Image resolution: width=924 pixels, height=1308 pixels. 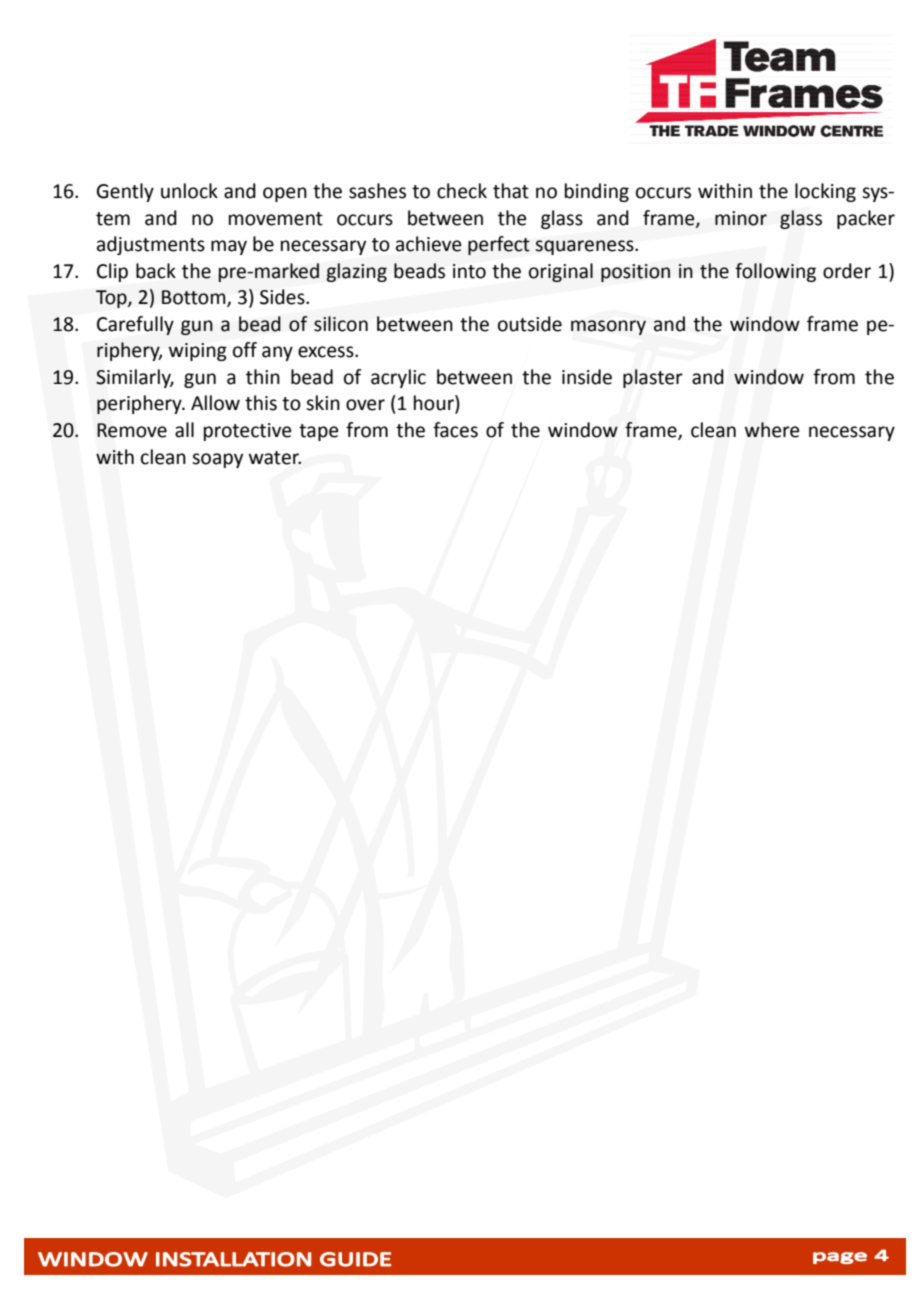 I want to click on faces, so click(x=455, y=430).
